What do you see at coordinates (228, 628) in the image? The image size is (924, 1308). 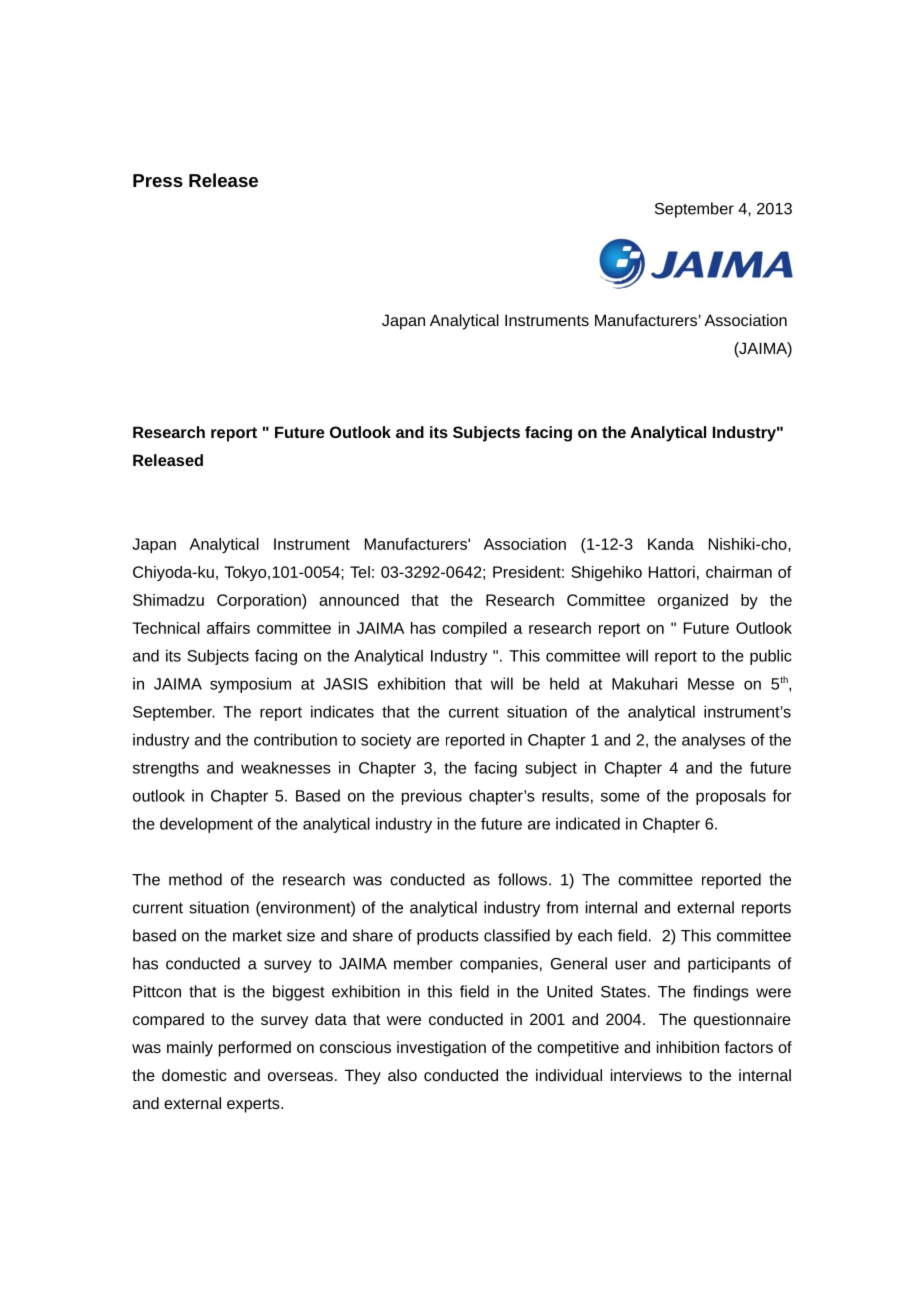 I see `affairs` at bounding box center [228, 628].
